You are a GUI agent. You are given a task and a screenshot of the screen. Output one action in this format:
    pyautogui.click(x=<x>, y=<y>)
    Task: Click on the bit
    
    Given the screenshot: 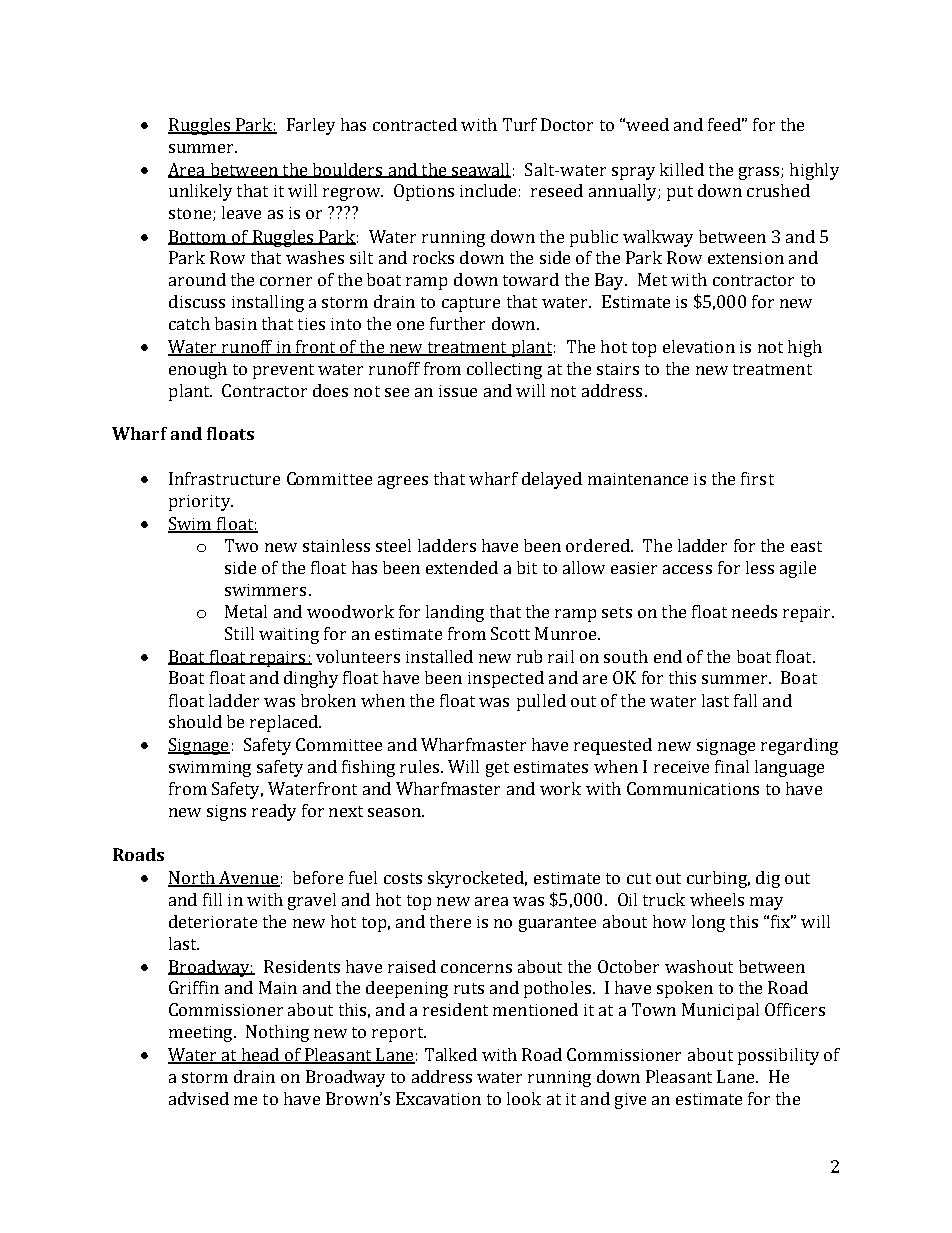 What is the action you would take?
    pyautogui.click(x=527, y=567)
